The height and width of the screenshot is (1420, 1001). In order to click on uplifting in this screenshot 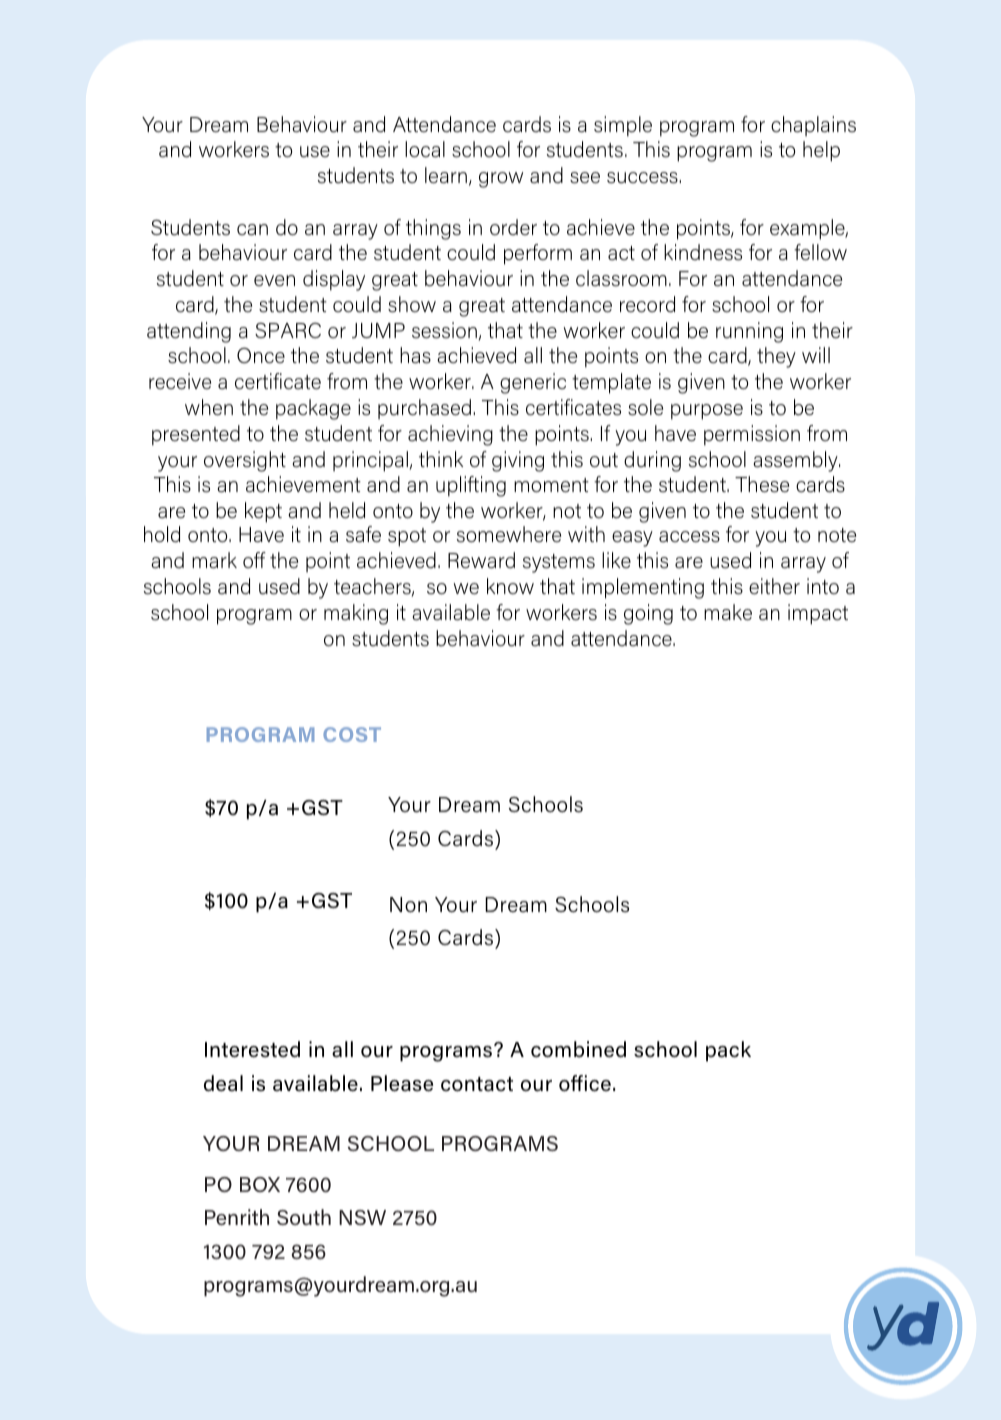, I will do `click(471, 486)`.
